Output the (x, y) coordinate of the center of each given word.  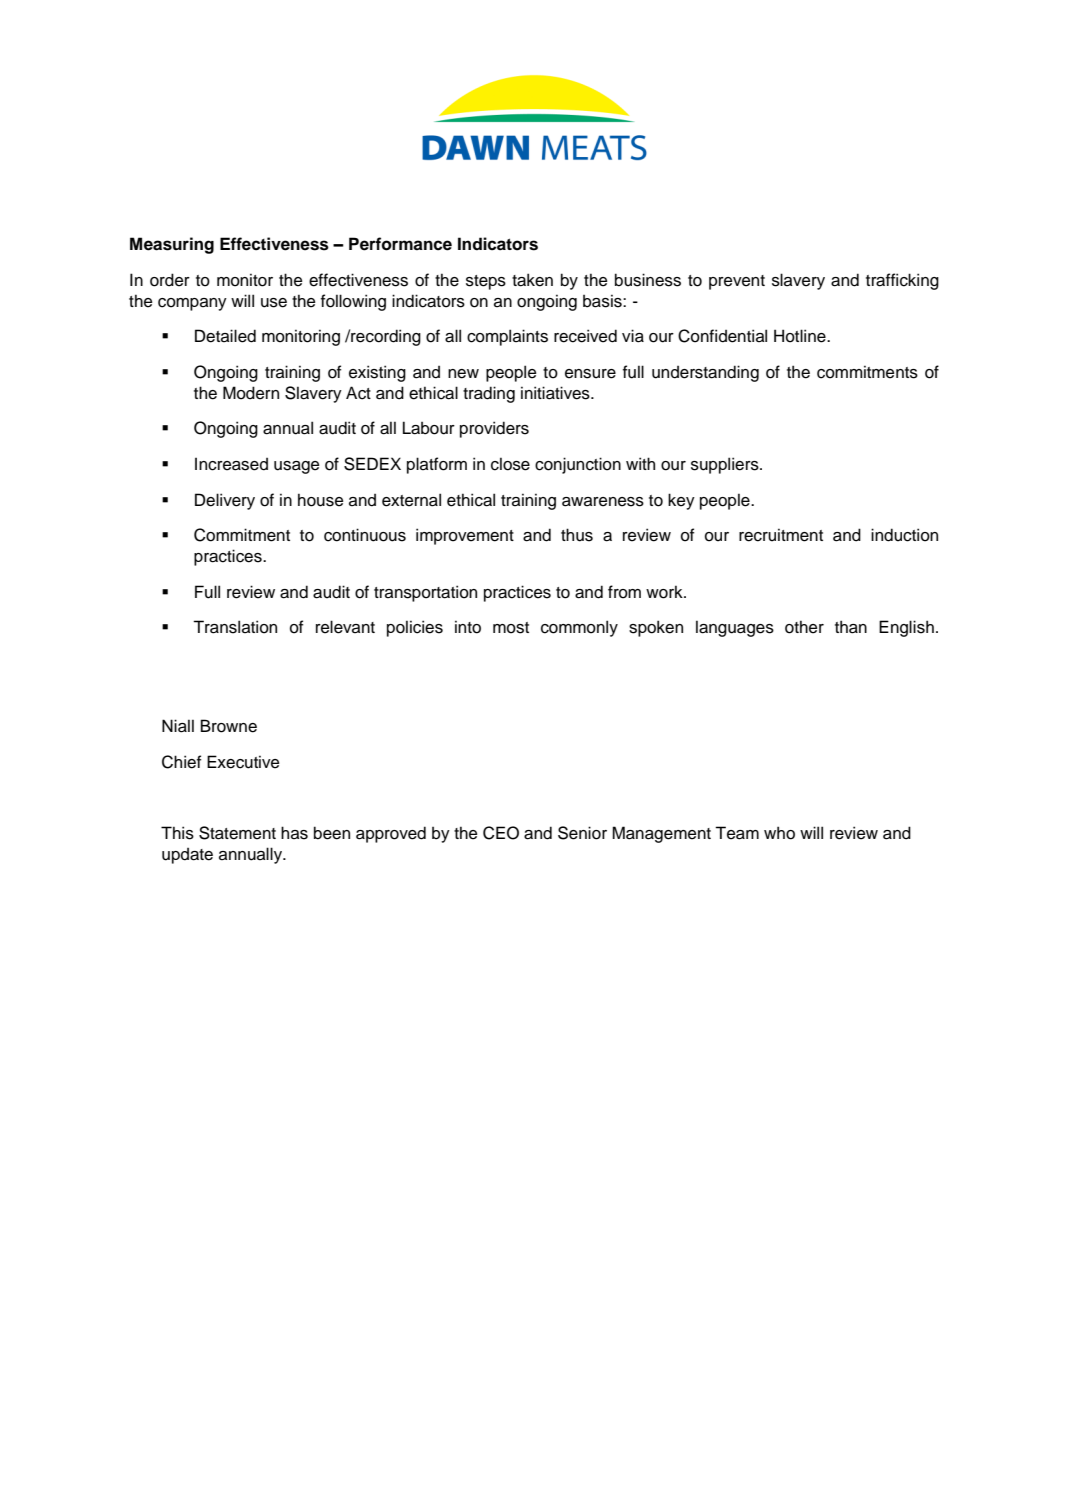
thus (577, 535)
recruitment (781, 535)
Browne (229, 726)
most (511, 628)
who (779, 833)
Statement (237, 833)
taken (532, 280)
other (804, 627)
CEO (501, 833)
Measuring (172, 245)
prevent (737, 282)
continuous (365, 535)
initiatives (556, 393)
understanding (705, 373)
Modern (251, 393)
